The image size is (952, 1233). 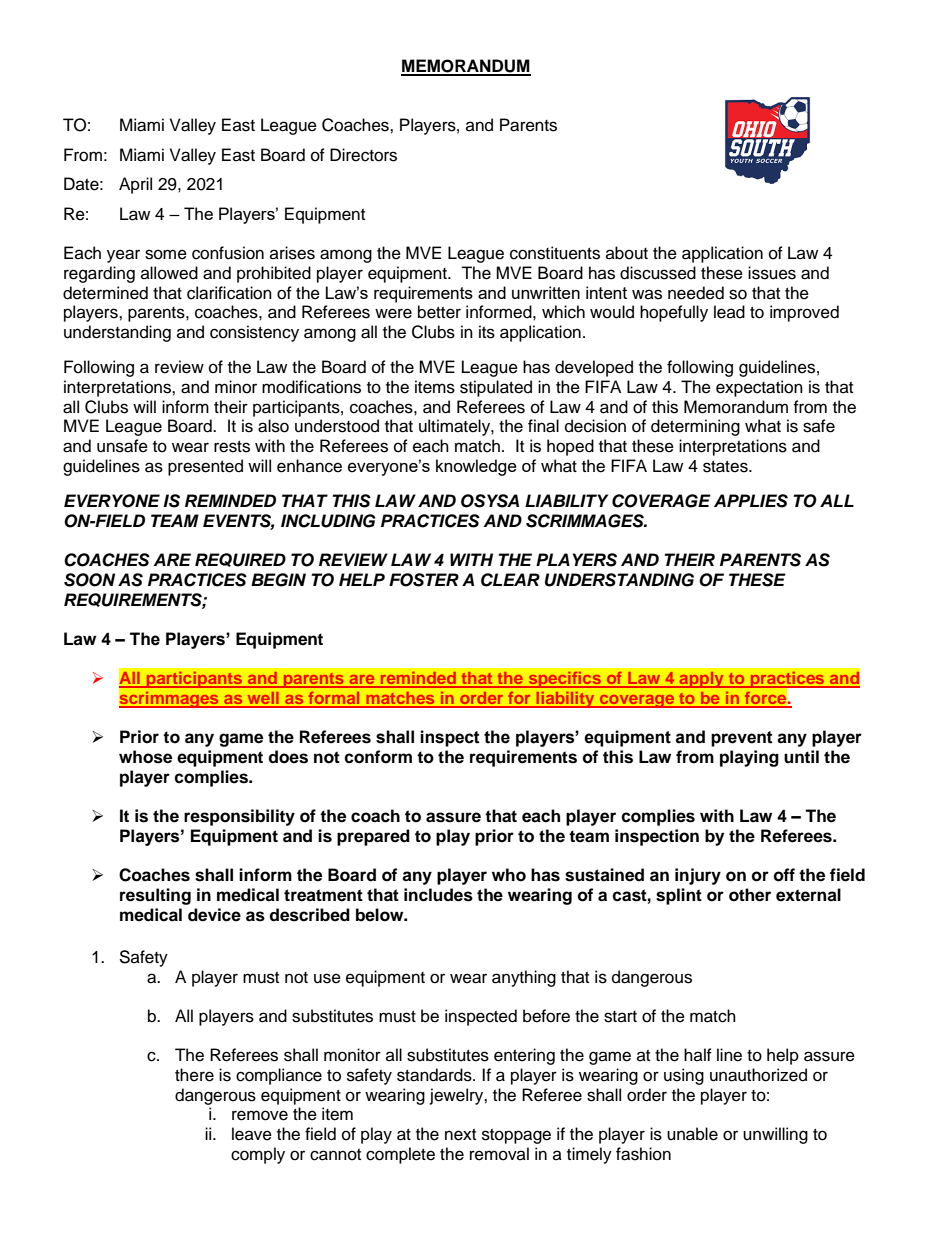 I want to click on there, so click(x=194, y=1075).
